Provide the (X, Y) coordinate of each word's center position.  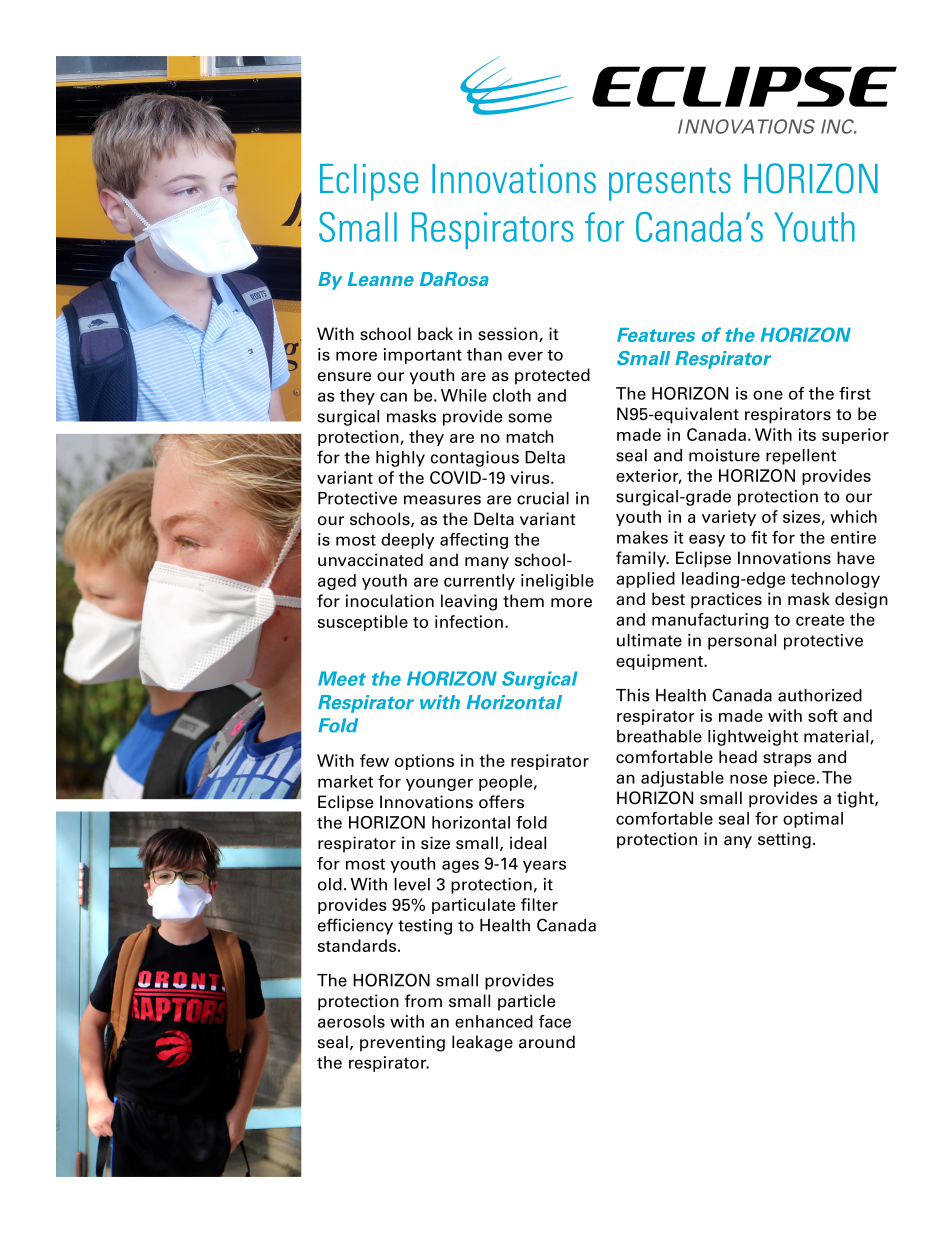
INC (839, 126)
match (529, 436)
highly (400, 459)
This (633, 695)
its (807, 434)
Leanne (381, 279)
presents (670, 184)
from (423, 1001)
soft (823, 715)
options (424, 762)
